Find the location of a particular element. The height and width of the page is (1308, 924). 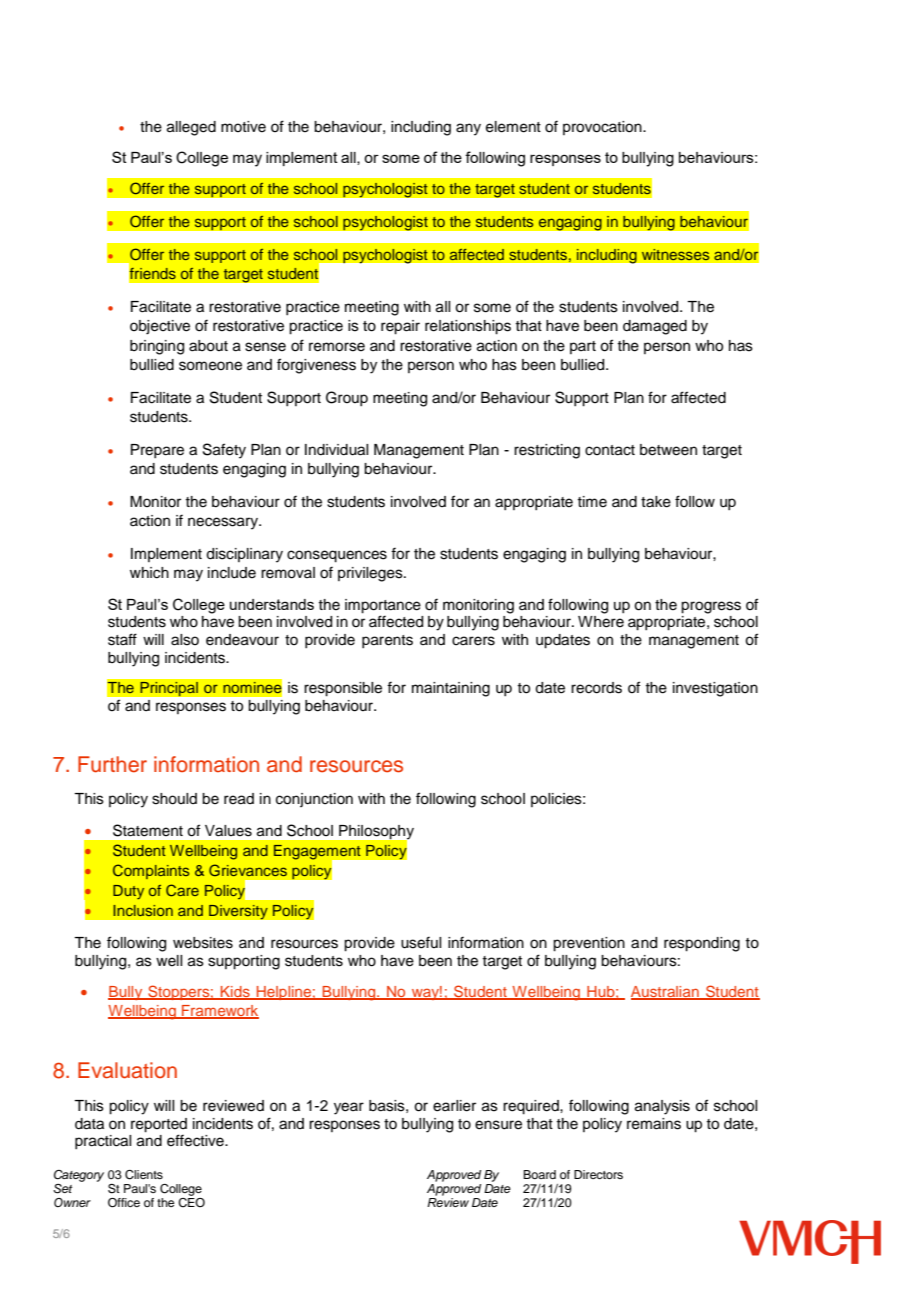

provocation is located at coordinates (603, 128).
